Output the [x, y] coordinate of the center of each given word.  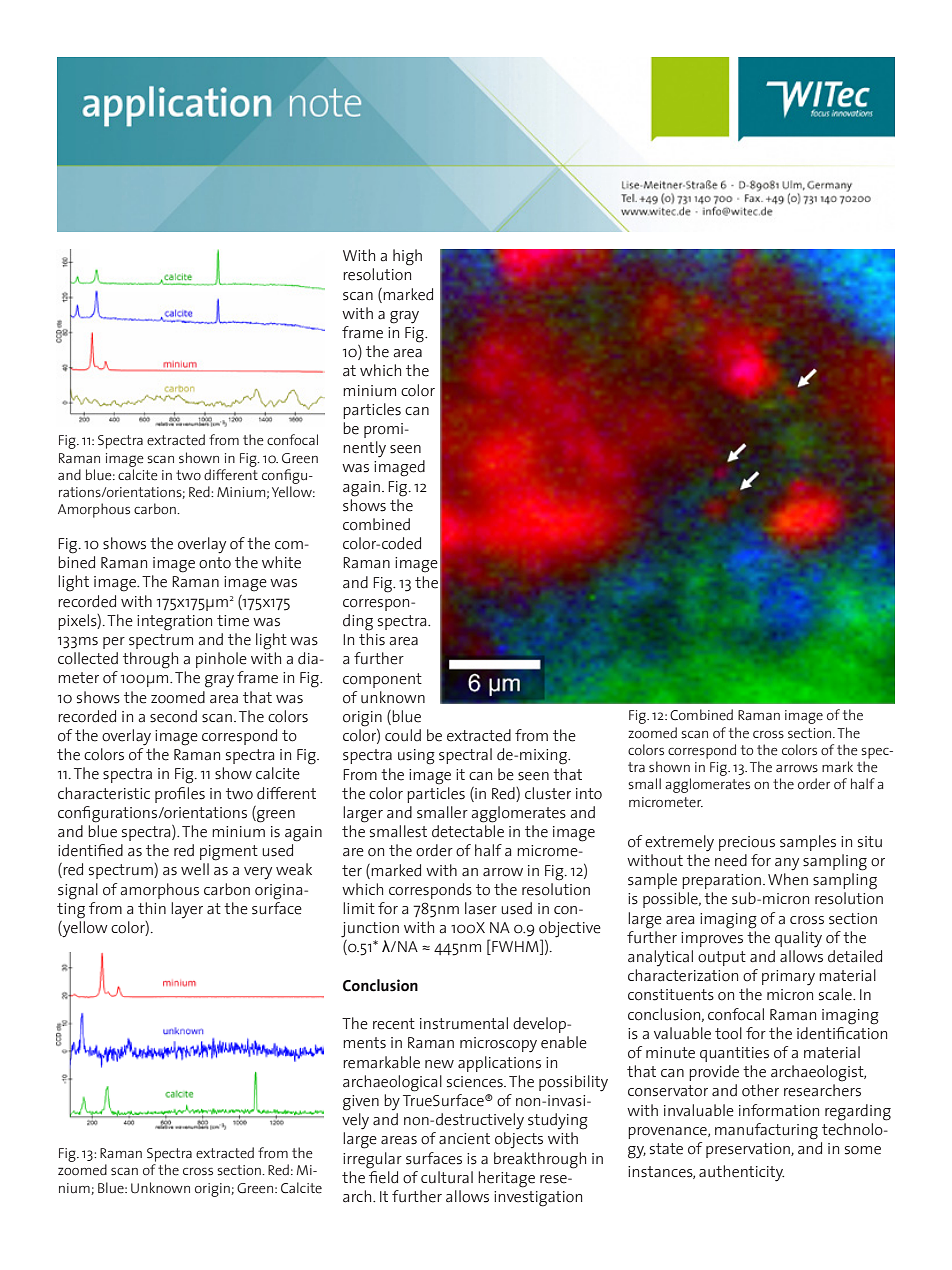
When [788, 879]
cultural [447, 1177]
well [195, 869]
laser [481, 908]
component [382, 680]
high [407, 257]
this [372, 639]
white [281, 562]
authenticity [741, 1173]
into [589, 794]
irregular [372, 1160]
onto [215, 563]
